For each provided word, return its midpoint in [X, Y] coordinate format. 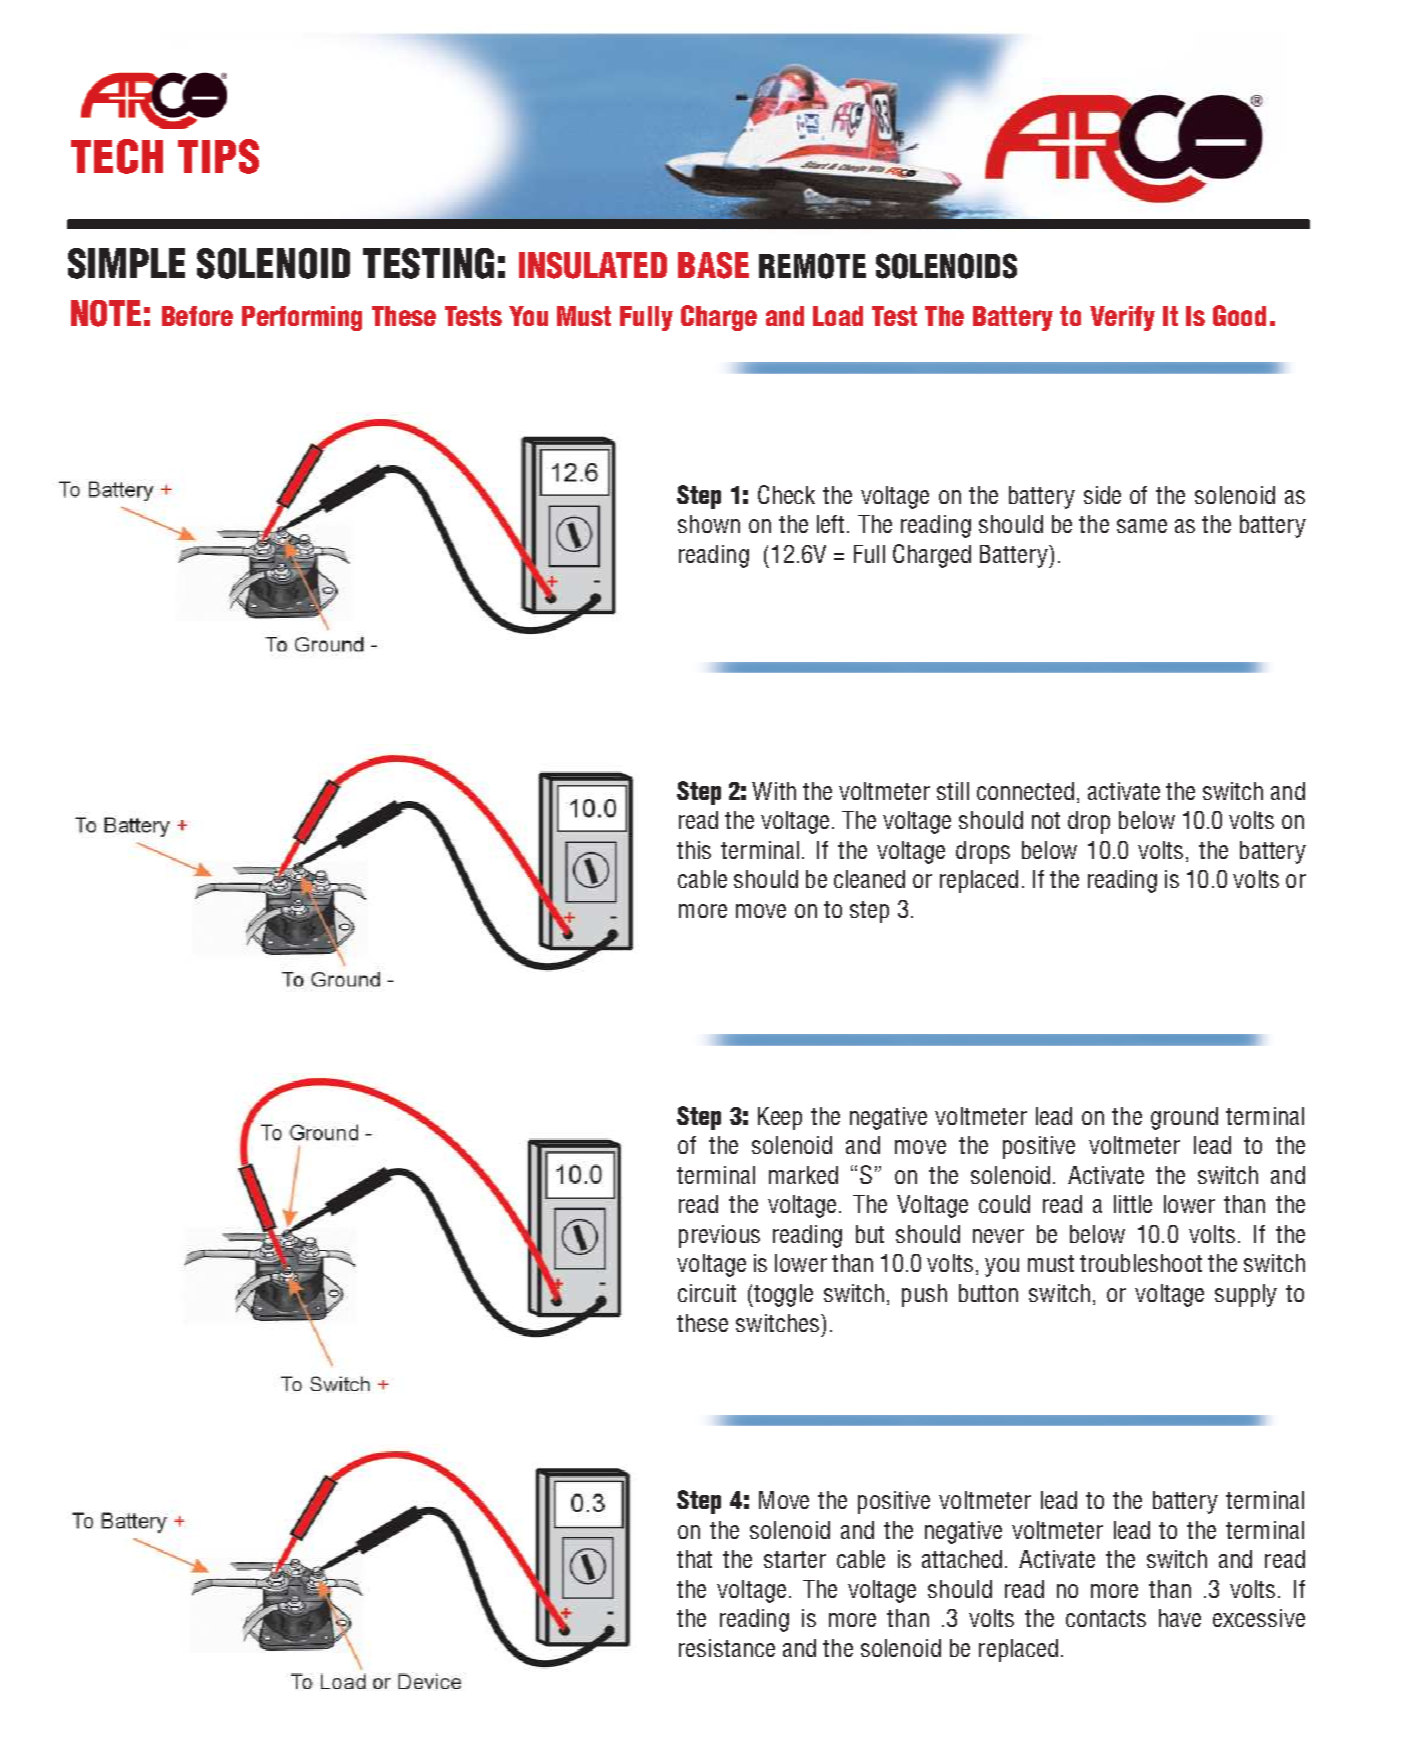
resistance [727, 1648]
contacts [1106, 1618]
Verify [1122, 318]
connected [1025, 791]
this [694, 850]
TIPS [218, 156]
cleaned [869, 879]
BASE [713, 265]
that [694, 1559]
